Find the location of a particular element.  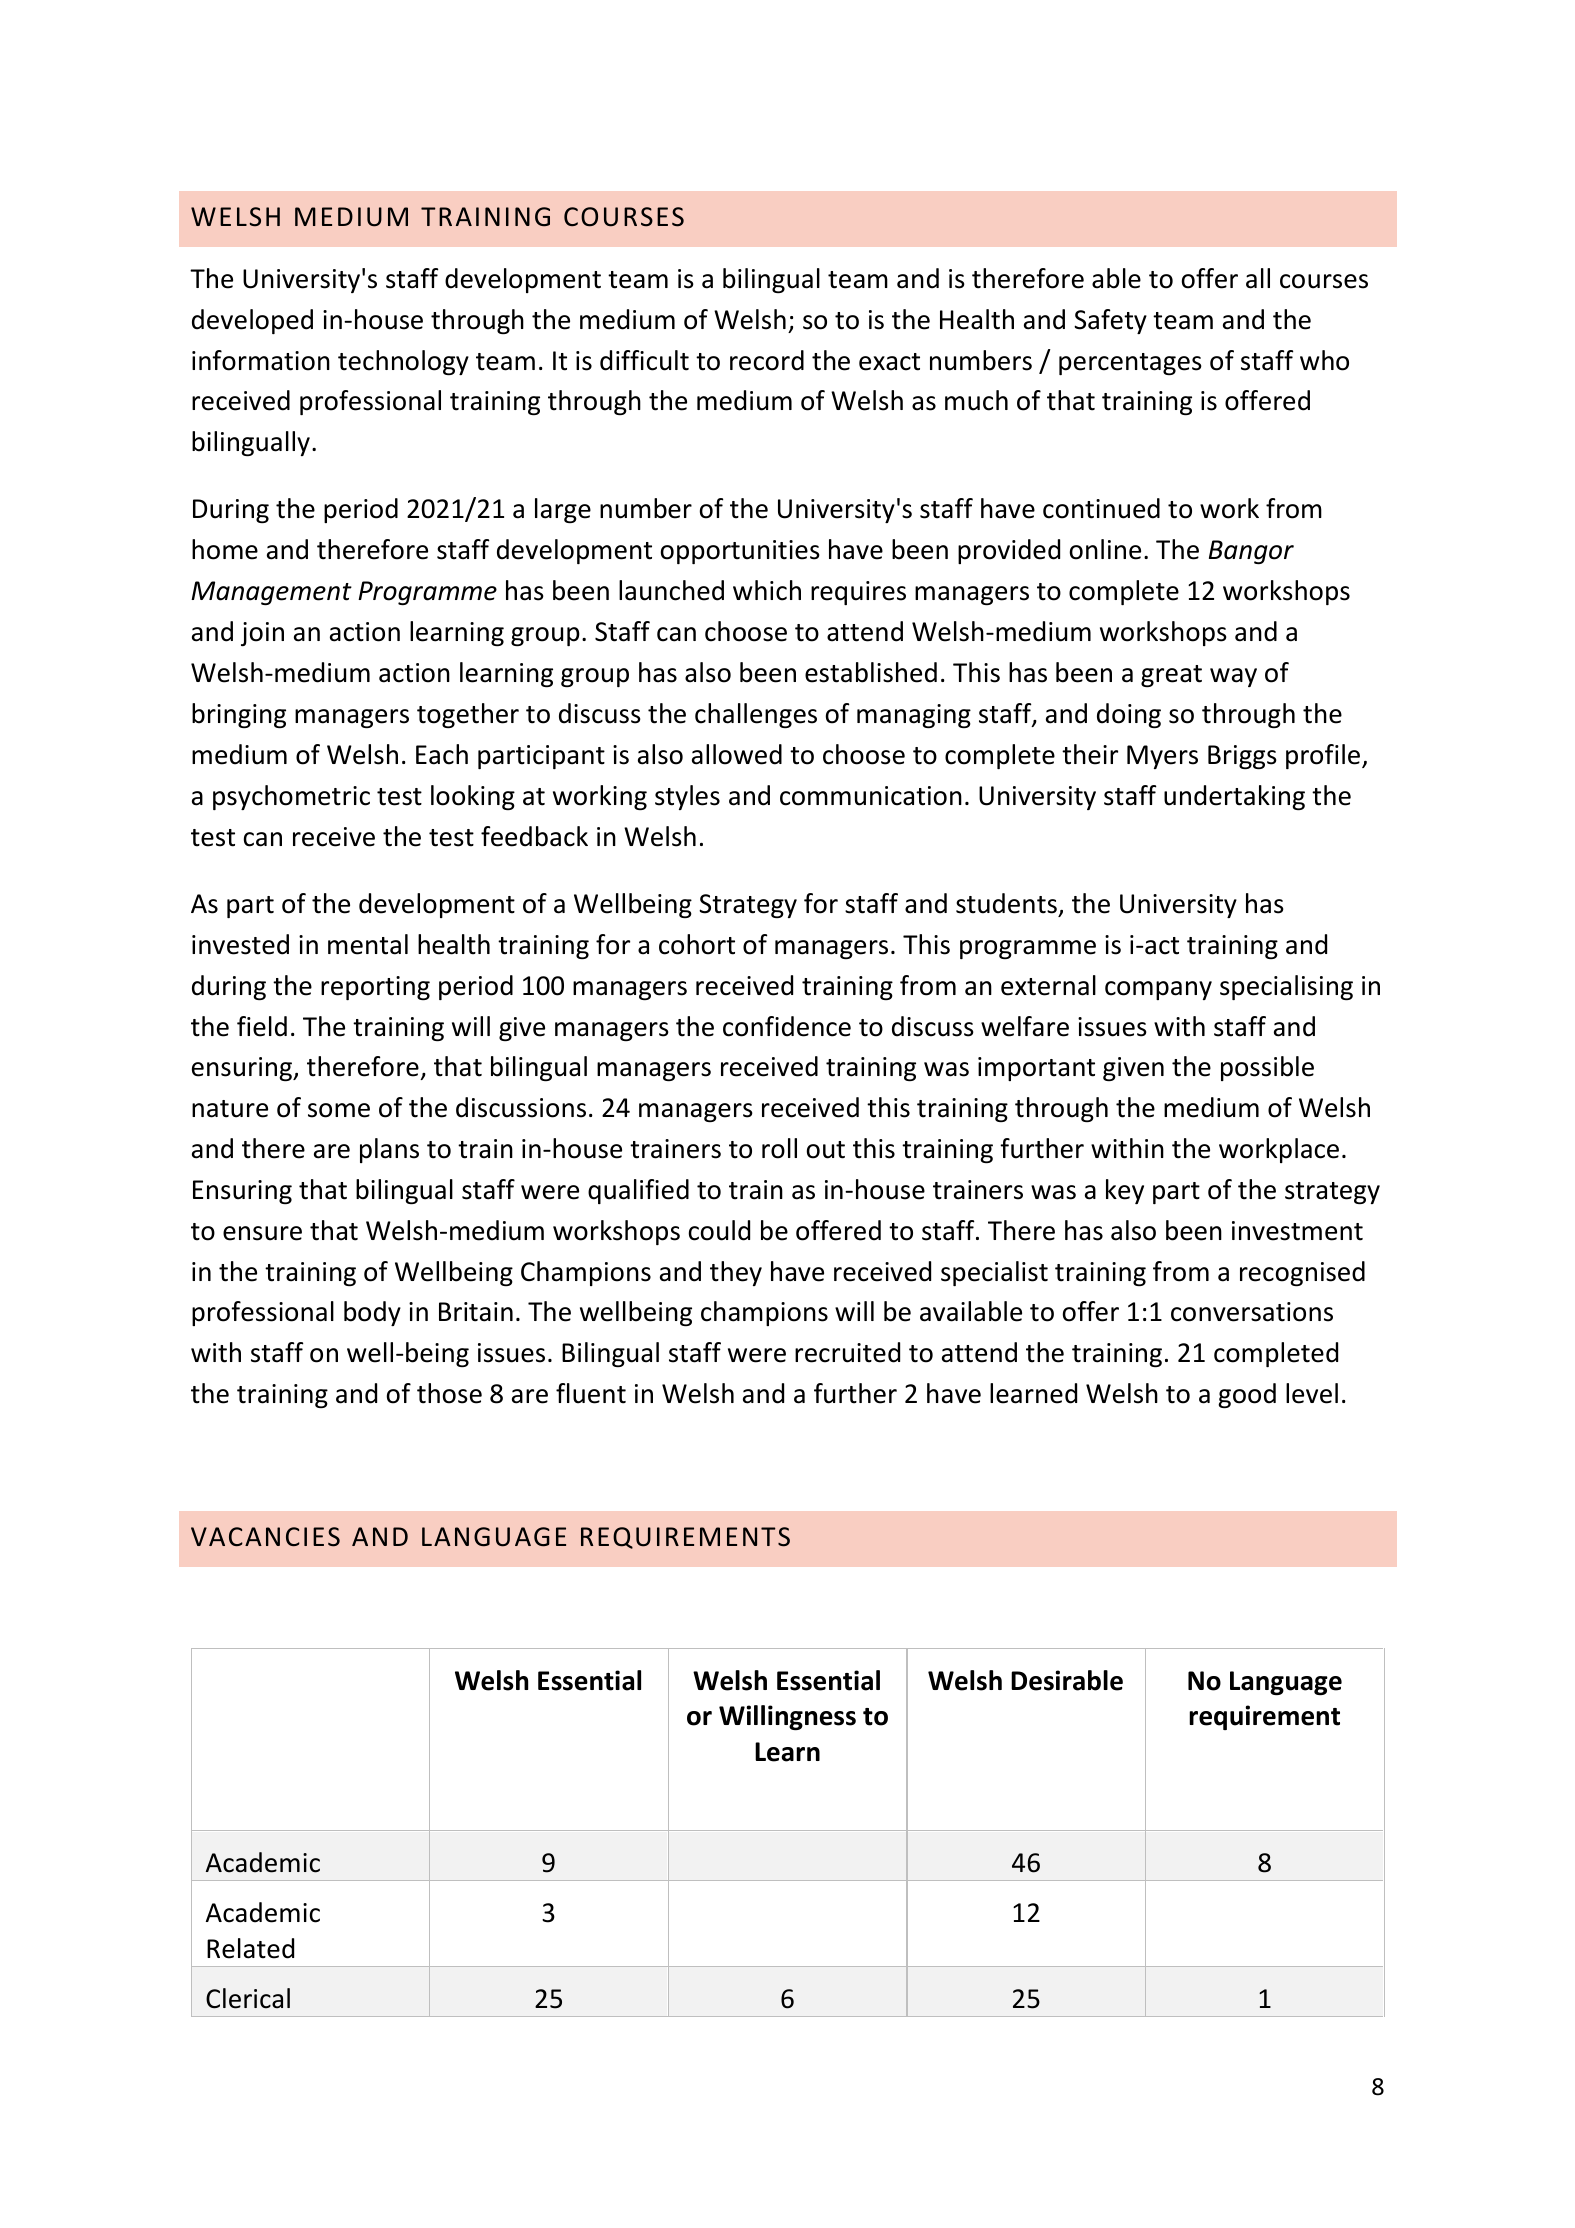

percentages is located at coordinates (1130, 364).
